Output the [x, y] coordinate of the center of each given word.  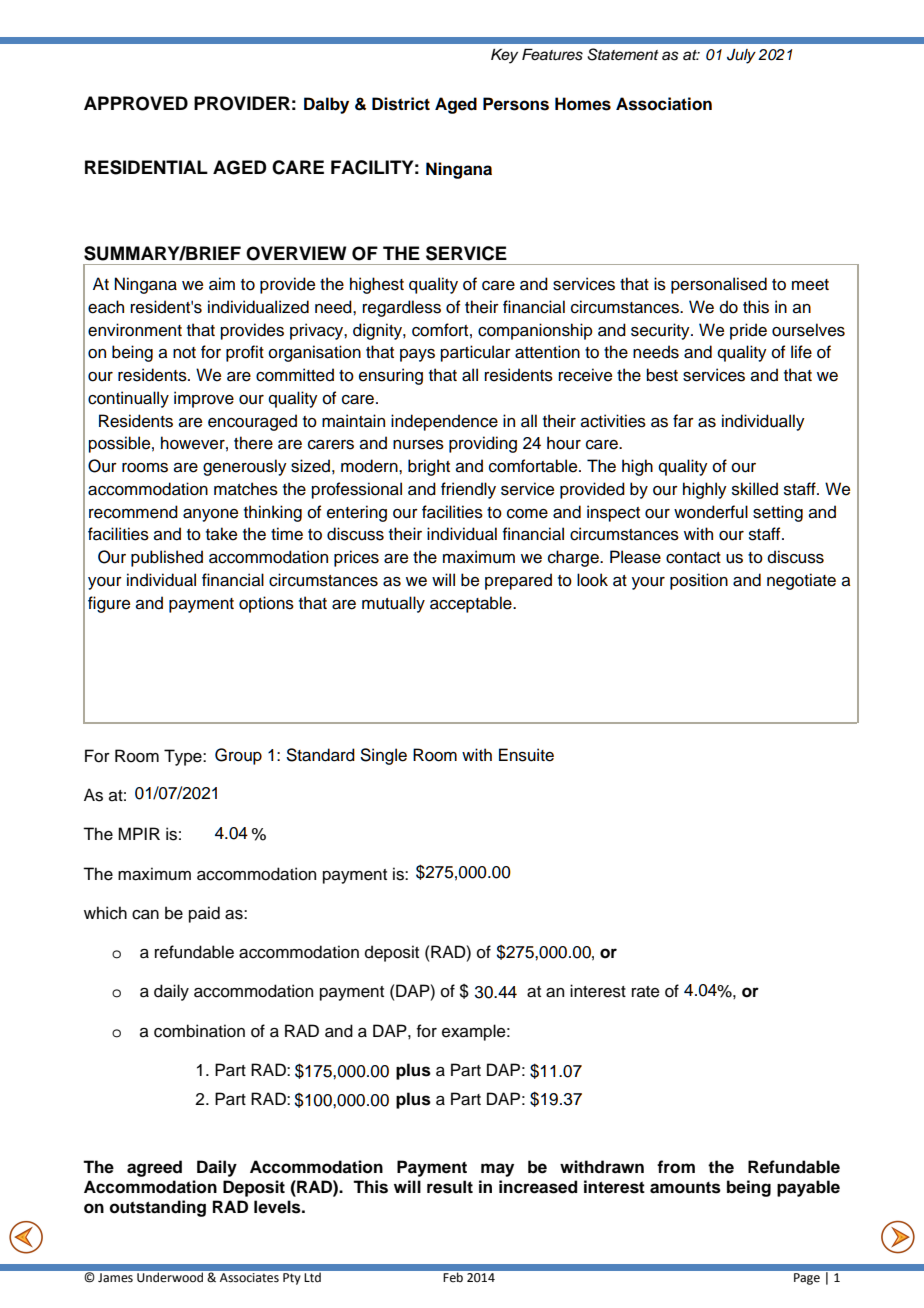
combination [199, 1031]
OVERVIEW [296, 253]
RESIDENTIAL [146, 167]
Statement [623, 54]
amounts [685, 1188]
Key [504, 56]
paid [204, 914]
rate [646, 992]
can [145, 915]
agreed [154, 1168]
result [450, 1187]
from [676, 1167]
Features [552, 54]
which [105, 913]
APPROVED [136, 103]
